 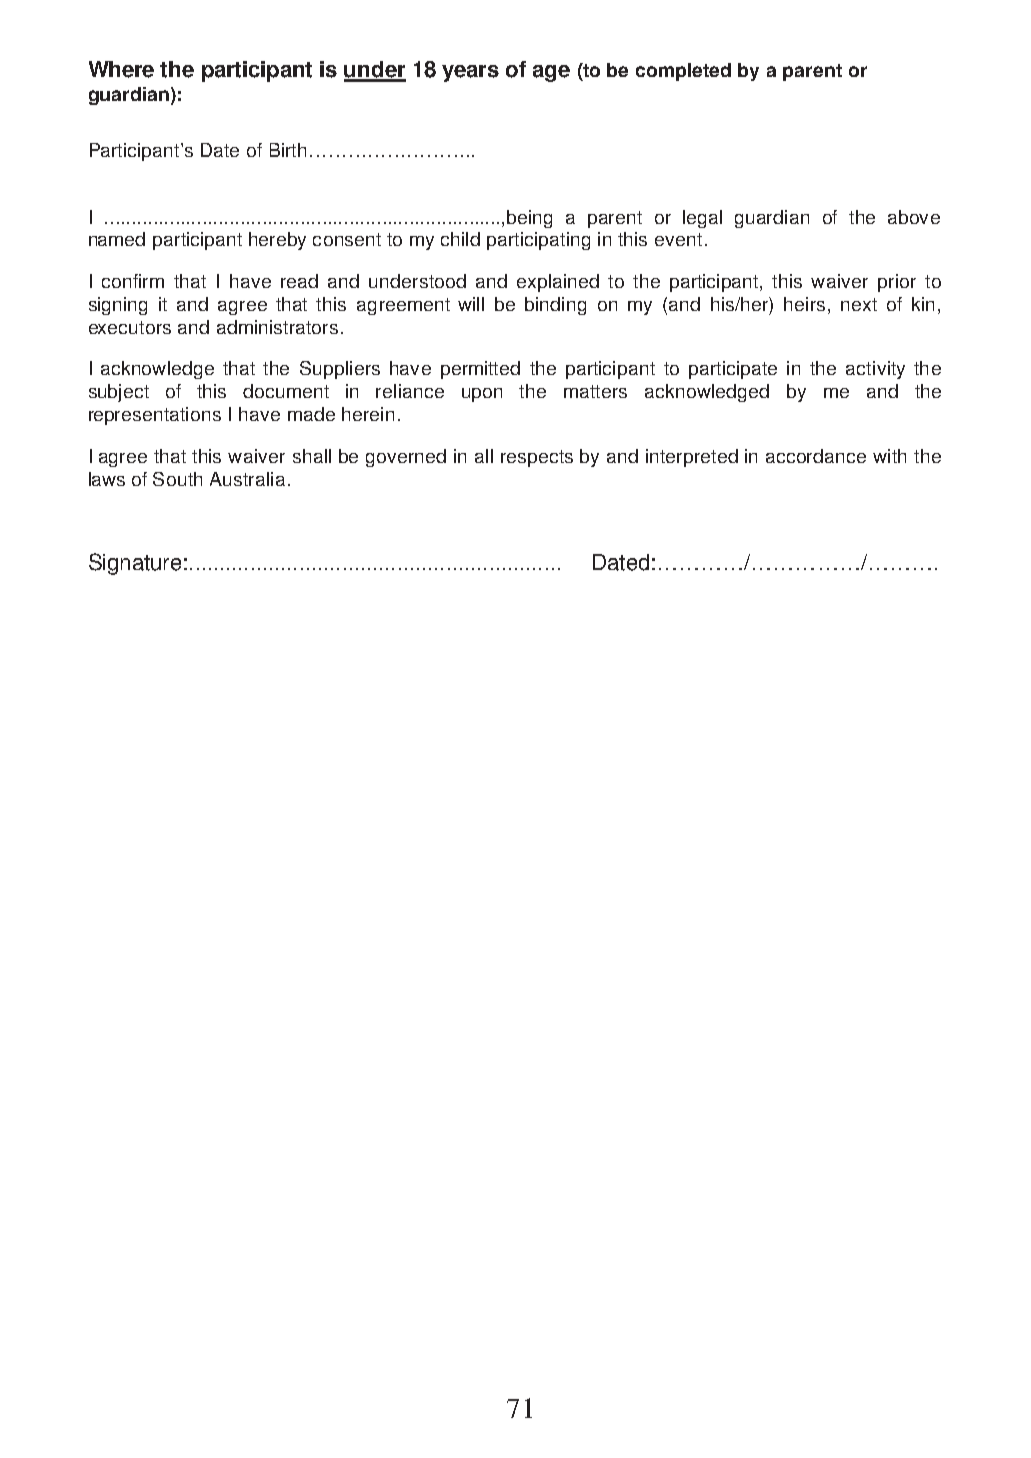 I want to click on binding, so click(x=555, y=306).
